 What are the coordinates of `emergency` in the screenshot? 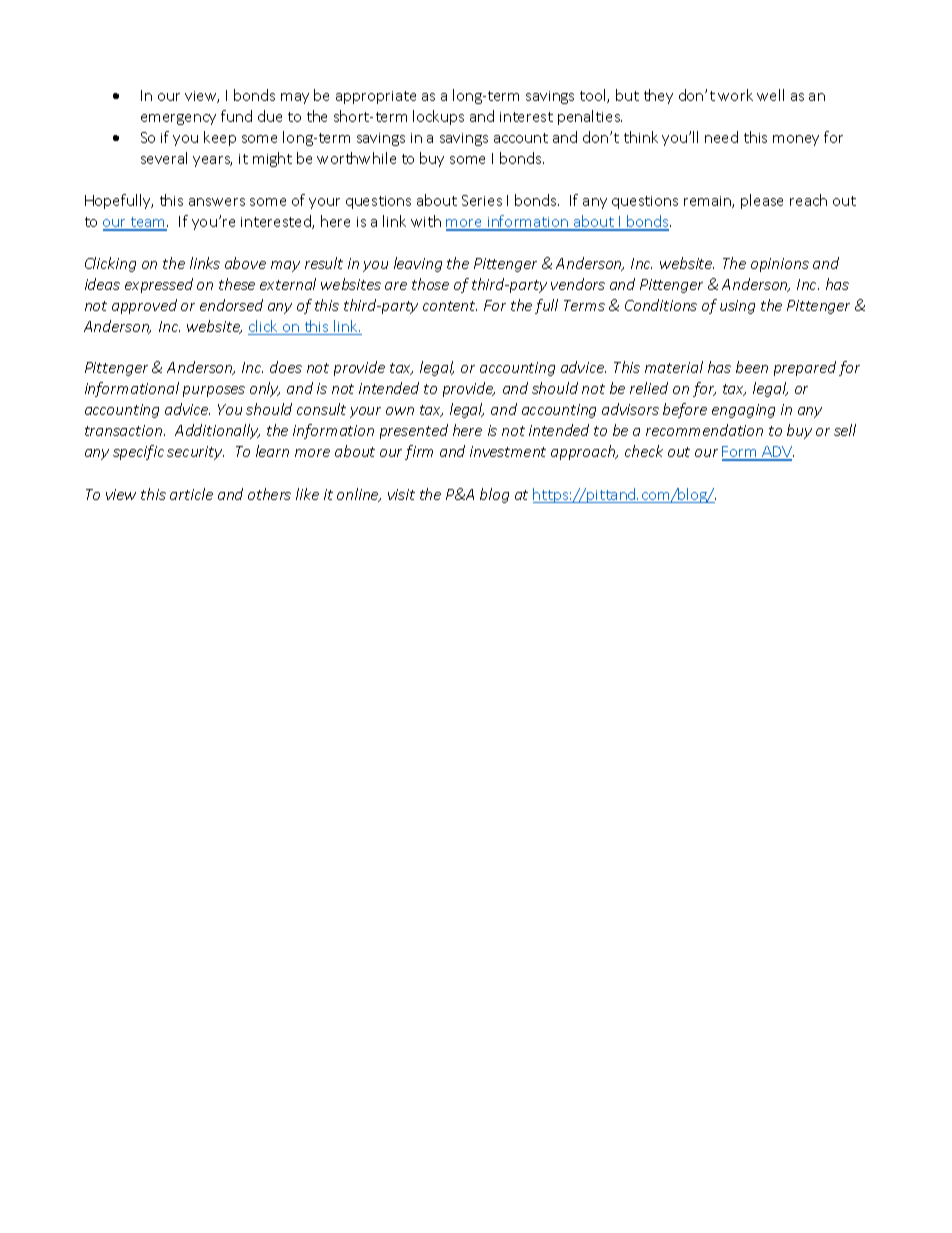 It's located at (178, 119).
